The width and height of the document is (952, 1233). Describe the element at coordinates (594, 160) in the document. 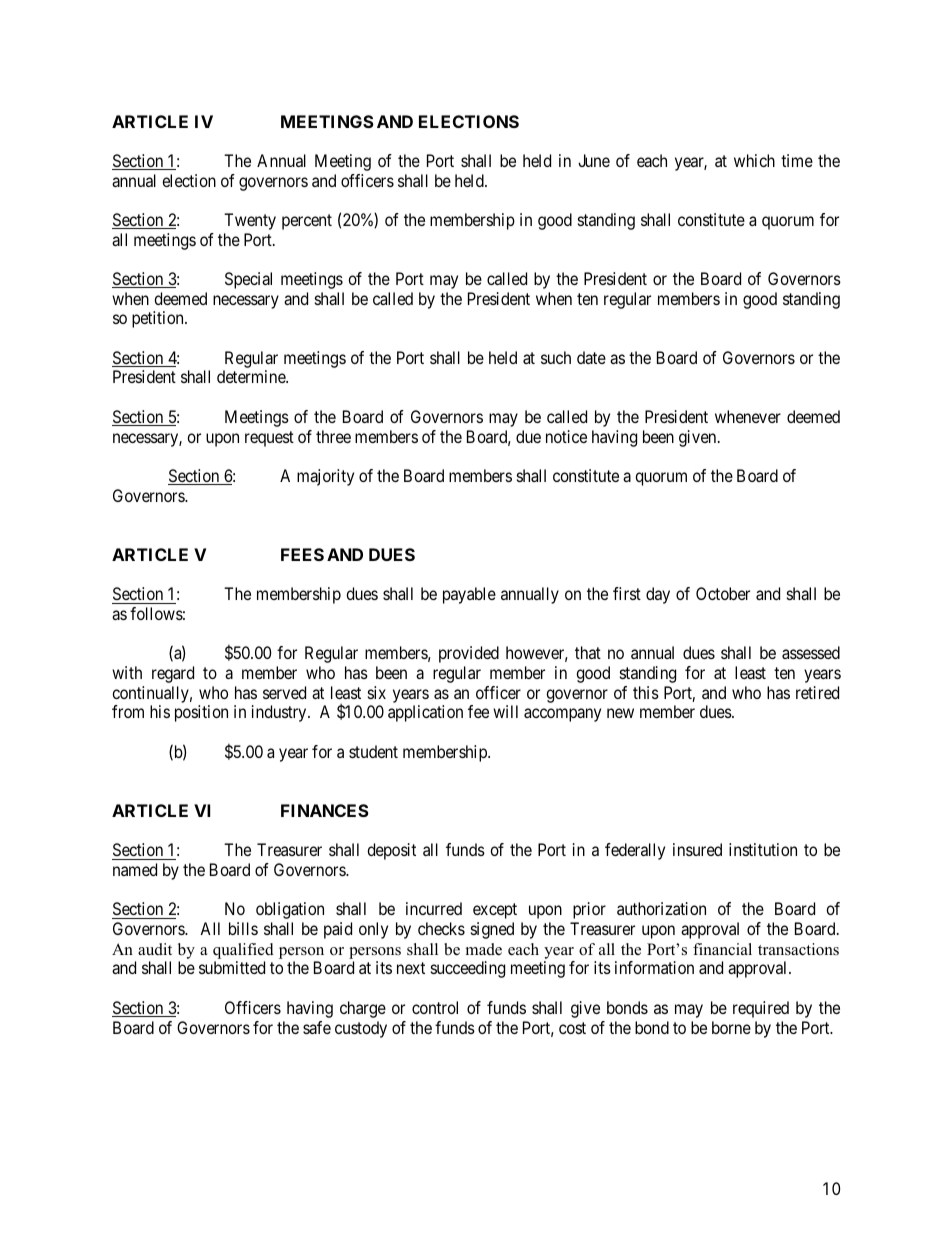

I see `June` at that location.
